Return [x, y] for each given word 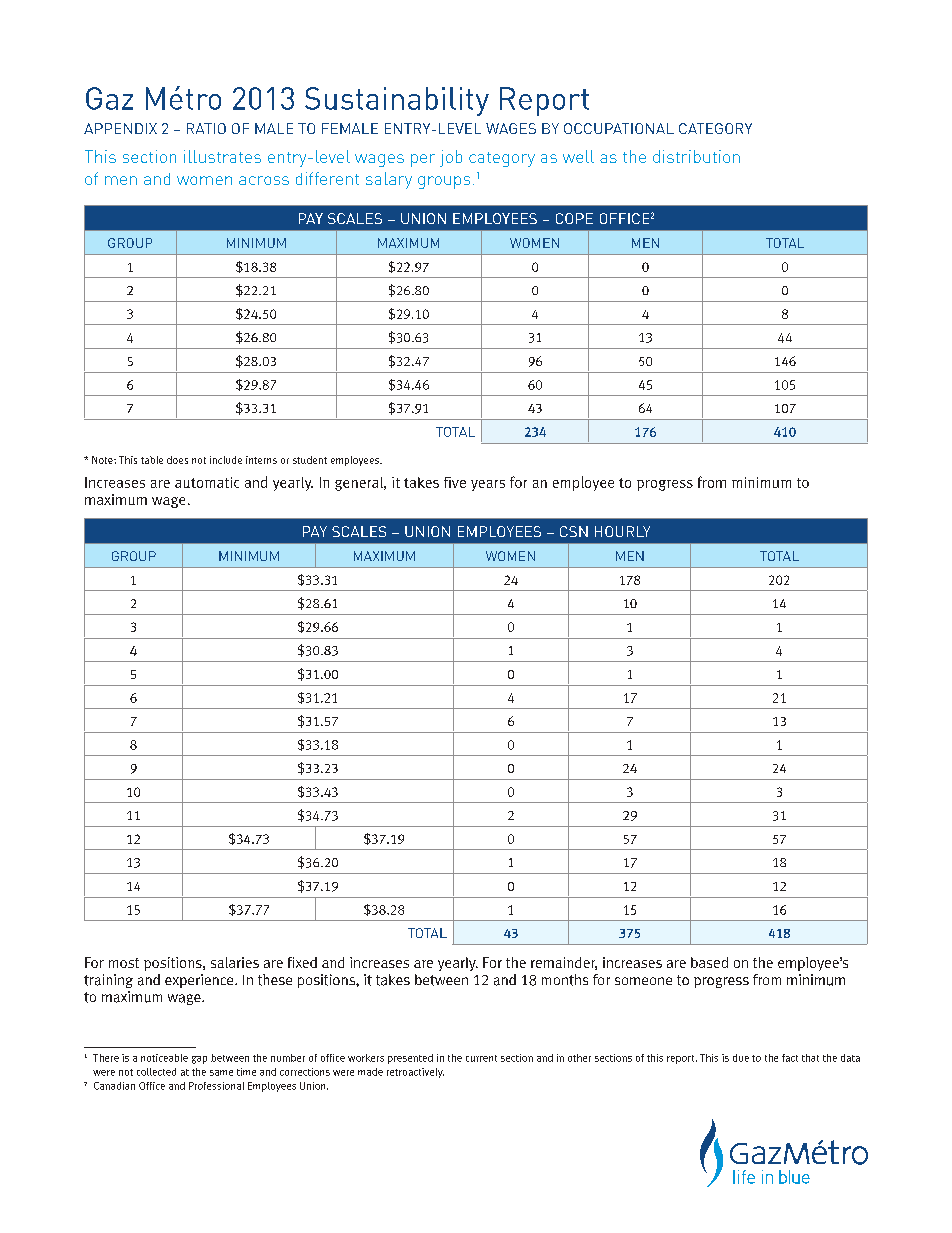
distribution [696, 156]
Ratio [206, 128]
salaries [235, 962]
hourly [622, 531]
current [481, 1058]
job [451, 158]
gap [199, 1060]
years [488, 485]
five [455, 482]
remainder [564, 963]
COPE [574, 218]
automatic [207, 482]
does [177, 460]
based [709, 962]
